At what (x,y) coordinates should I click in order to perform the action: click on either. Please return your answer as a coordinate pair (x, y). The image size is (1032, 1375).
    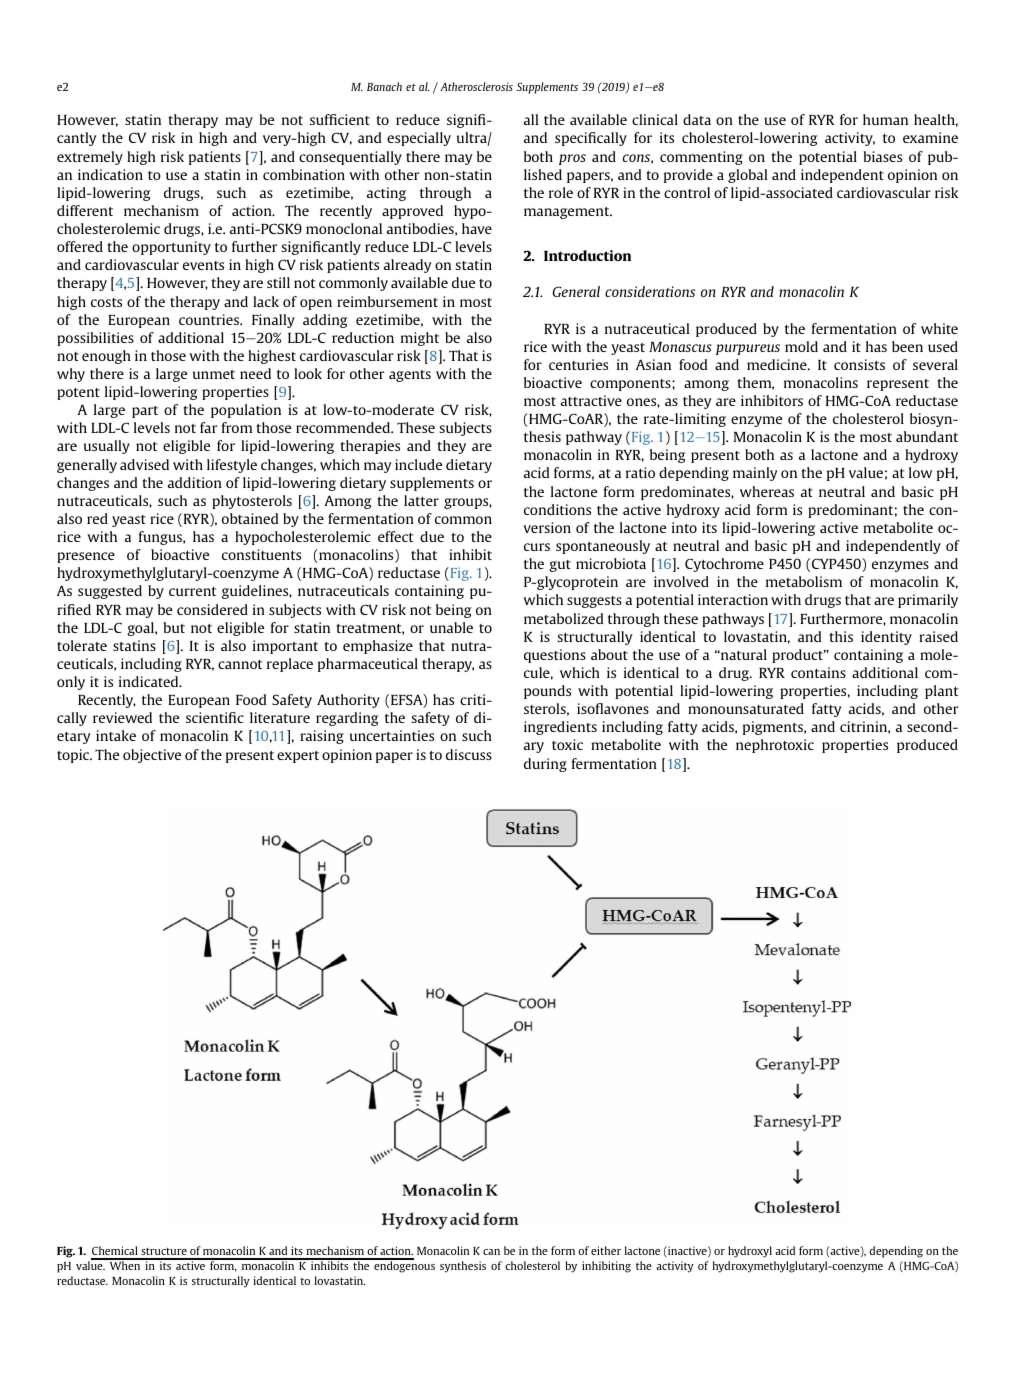
    Looking at the image, I should click on (606, 1250).
